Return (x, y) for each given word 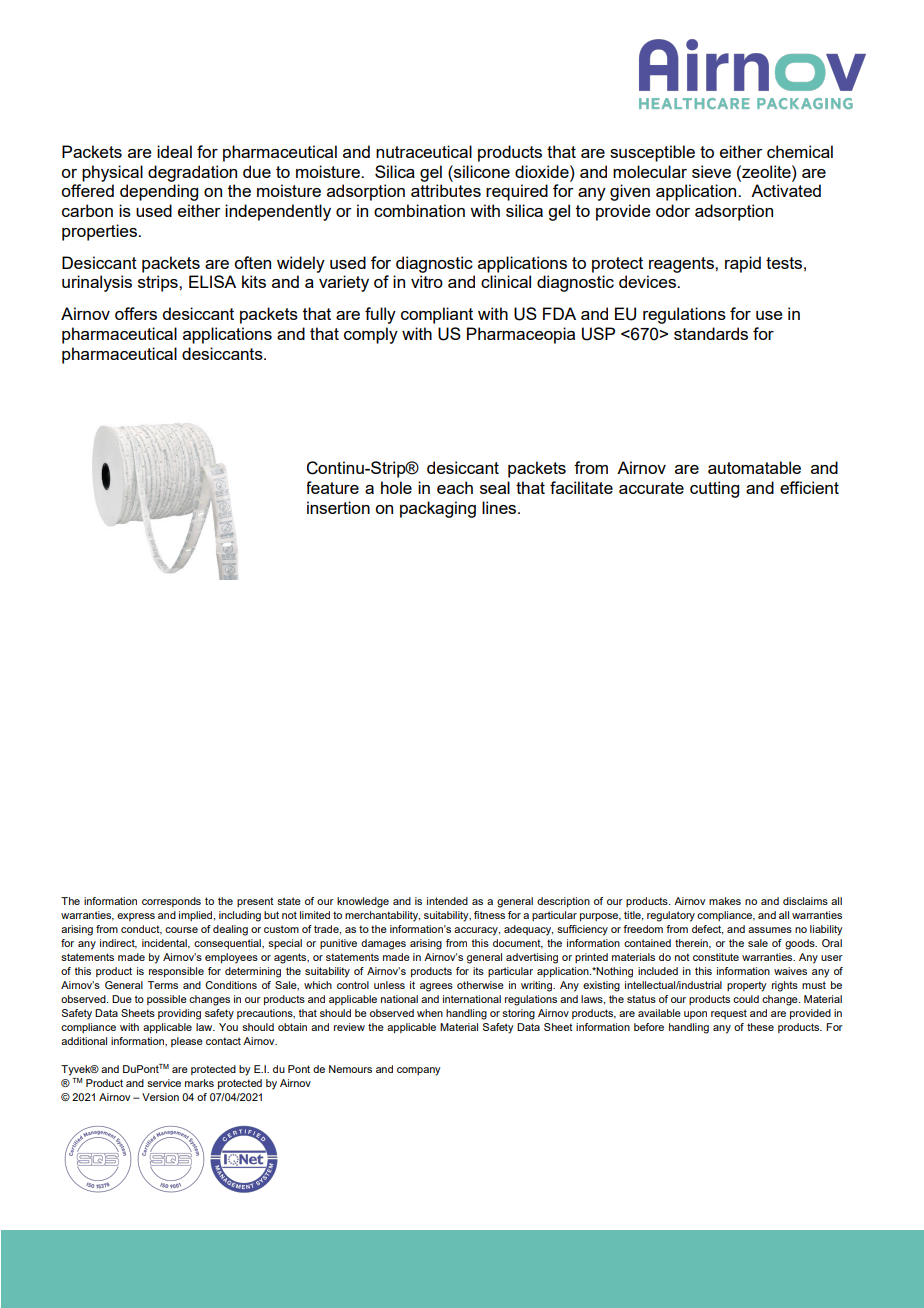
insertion (338, 507)
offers (136, 313)
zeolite (766, 171)
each (455, 487)
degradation (192, 173)
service (164, 1083)
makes (725, 901)
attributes (446, 190)
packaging (438, 509)
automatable (754, 467)
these (760, 1027)
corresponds (171, 902)
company (419, 1071)
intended (447, 901)
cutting (714, 489)
